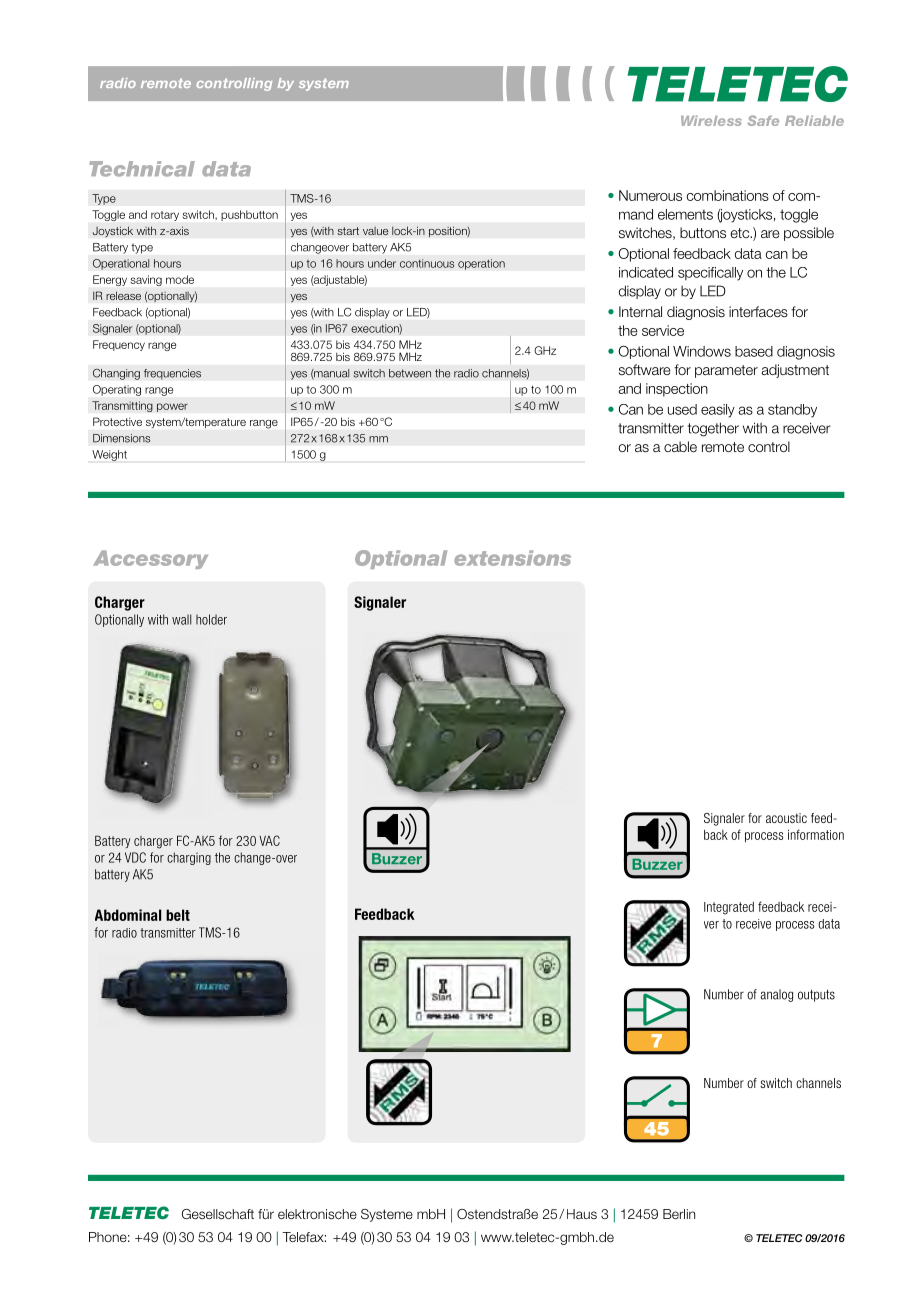  What do you see at coordinates (711, 121) in the screenshot?
I see `Wireless` at bounding box center [711, 121].
